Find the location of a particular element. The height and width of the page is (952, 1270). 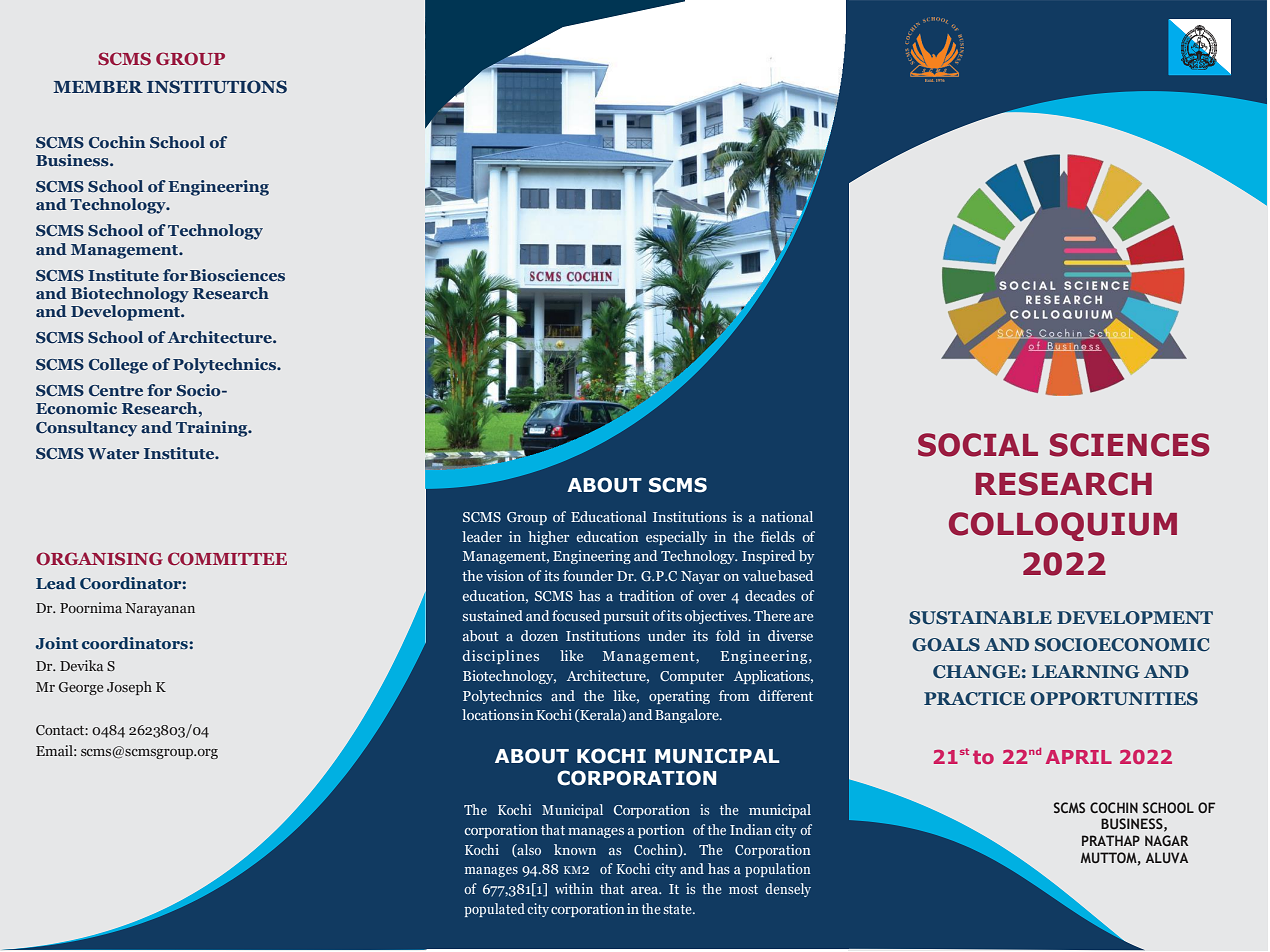

SOCIAL is located at coordinates (978, 445).
